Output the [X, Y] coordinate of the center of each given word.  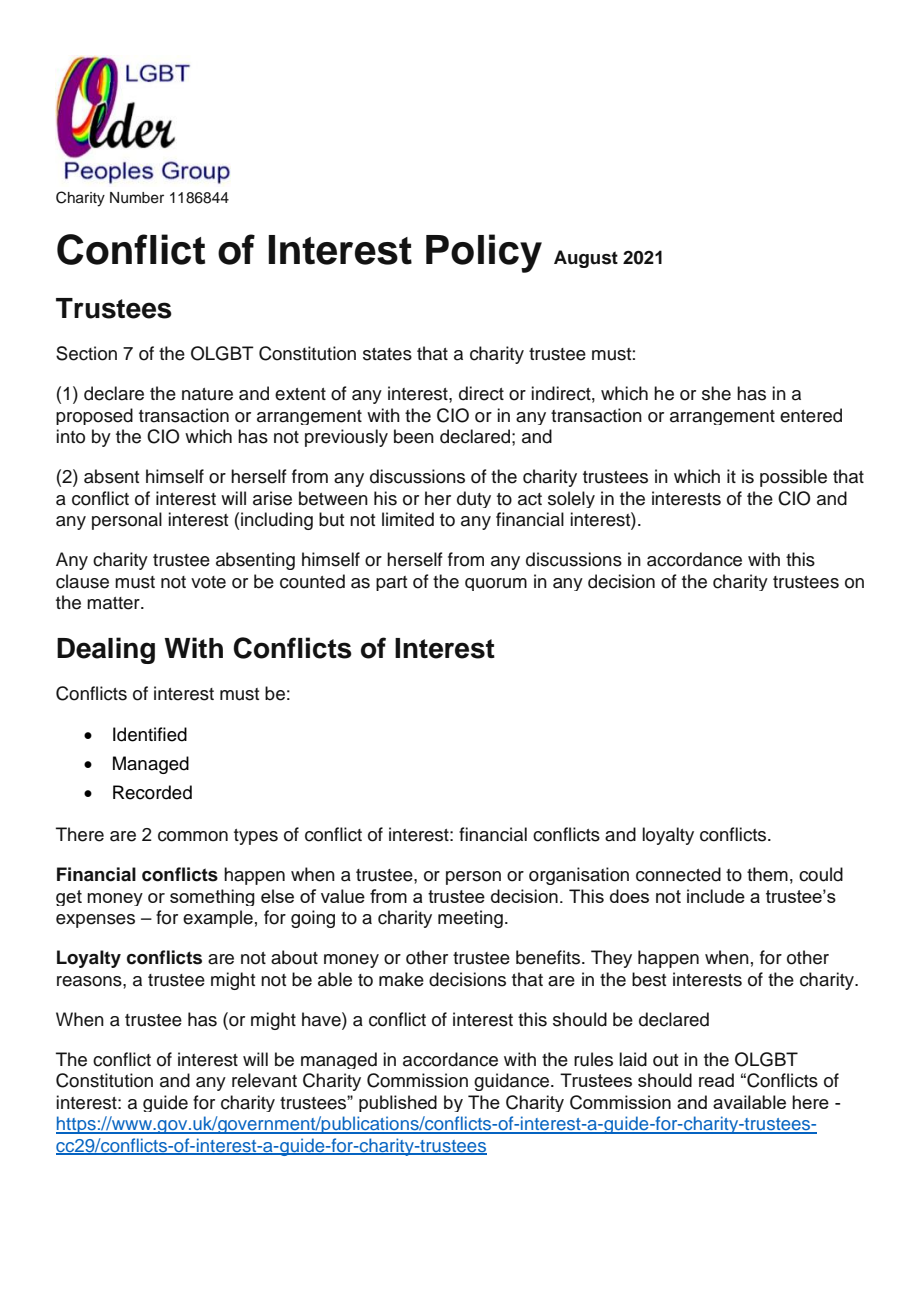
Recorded [152, 792]
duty [474, 499]
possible [793, 478]
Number [137, 198]
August [586, 259]
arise [272, 498]
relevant [264, 1080]
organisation [579, 876]
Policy [484, 253]
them [767, 874]
